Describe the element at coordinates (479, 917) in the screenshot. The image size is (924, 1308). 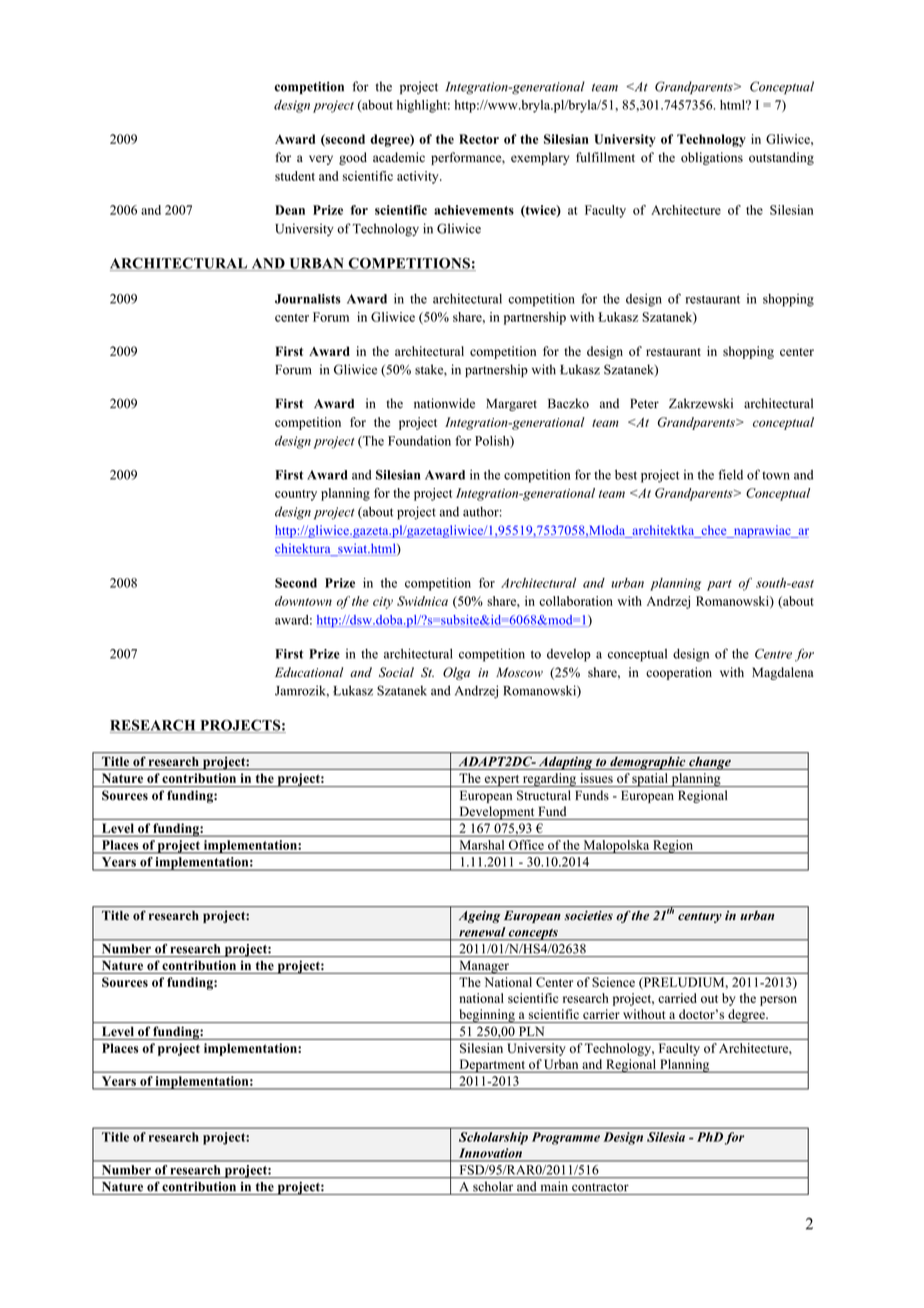
I see `Ageing` at that location.
